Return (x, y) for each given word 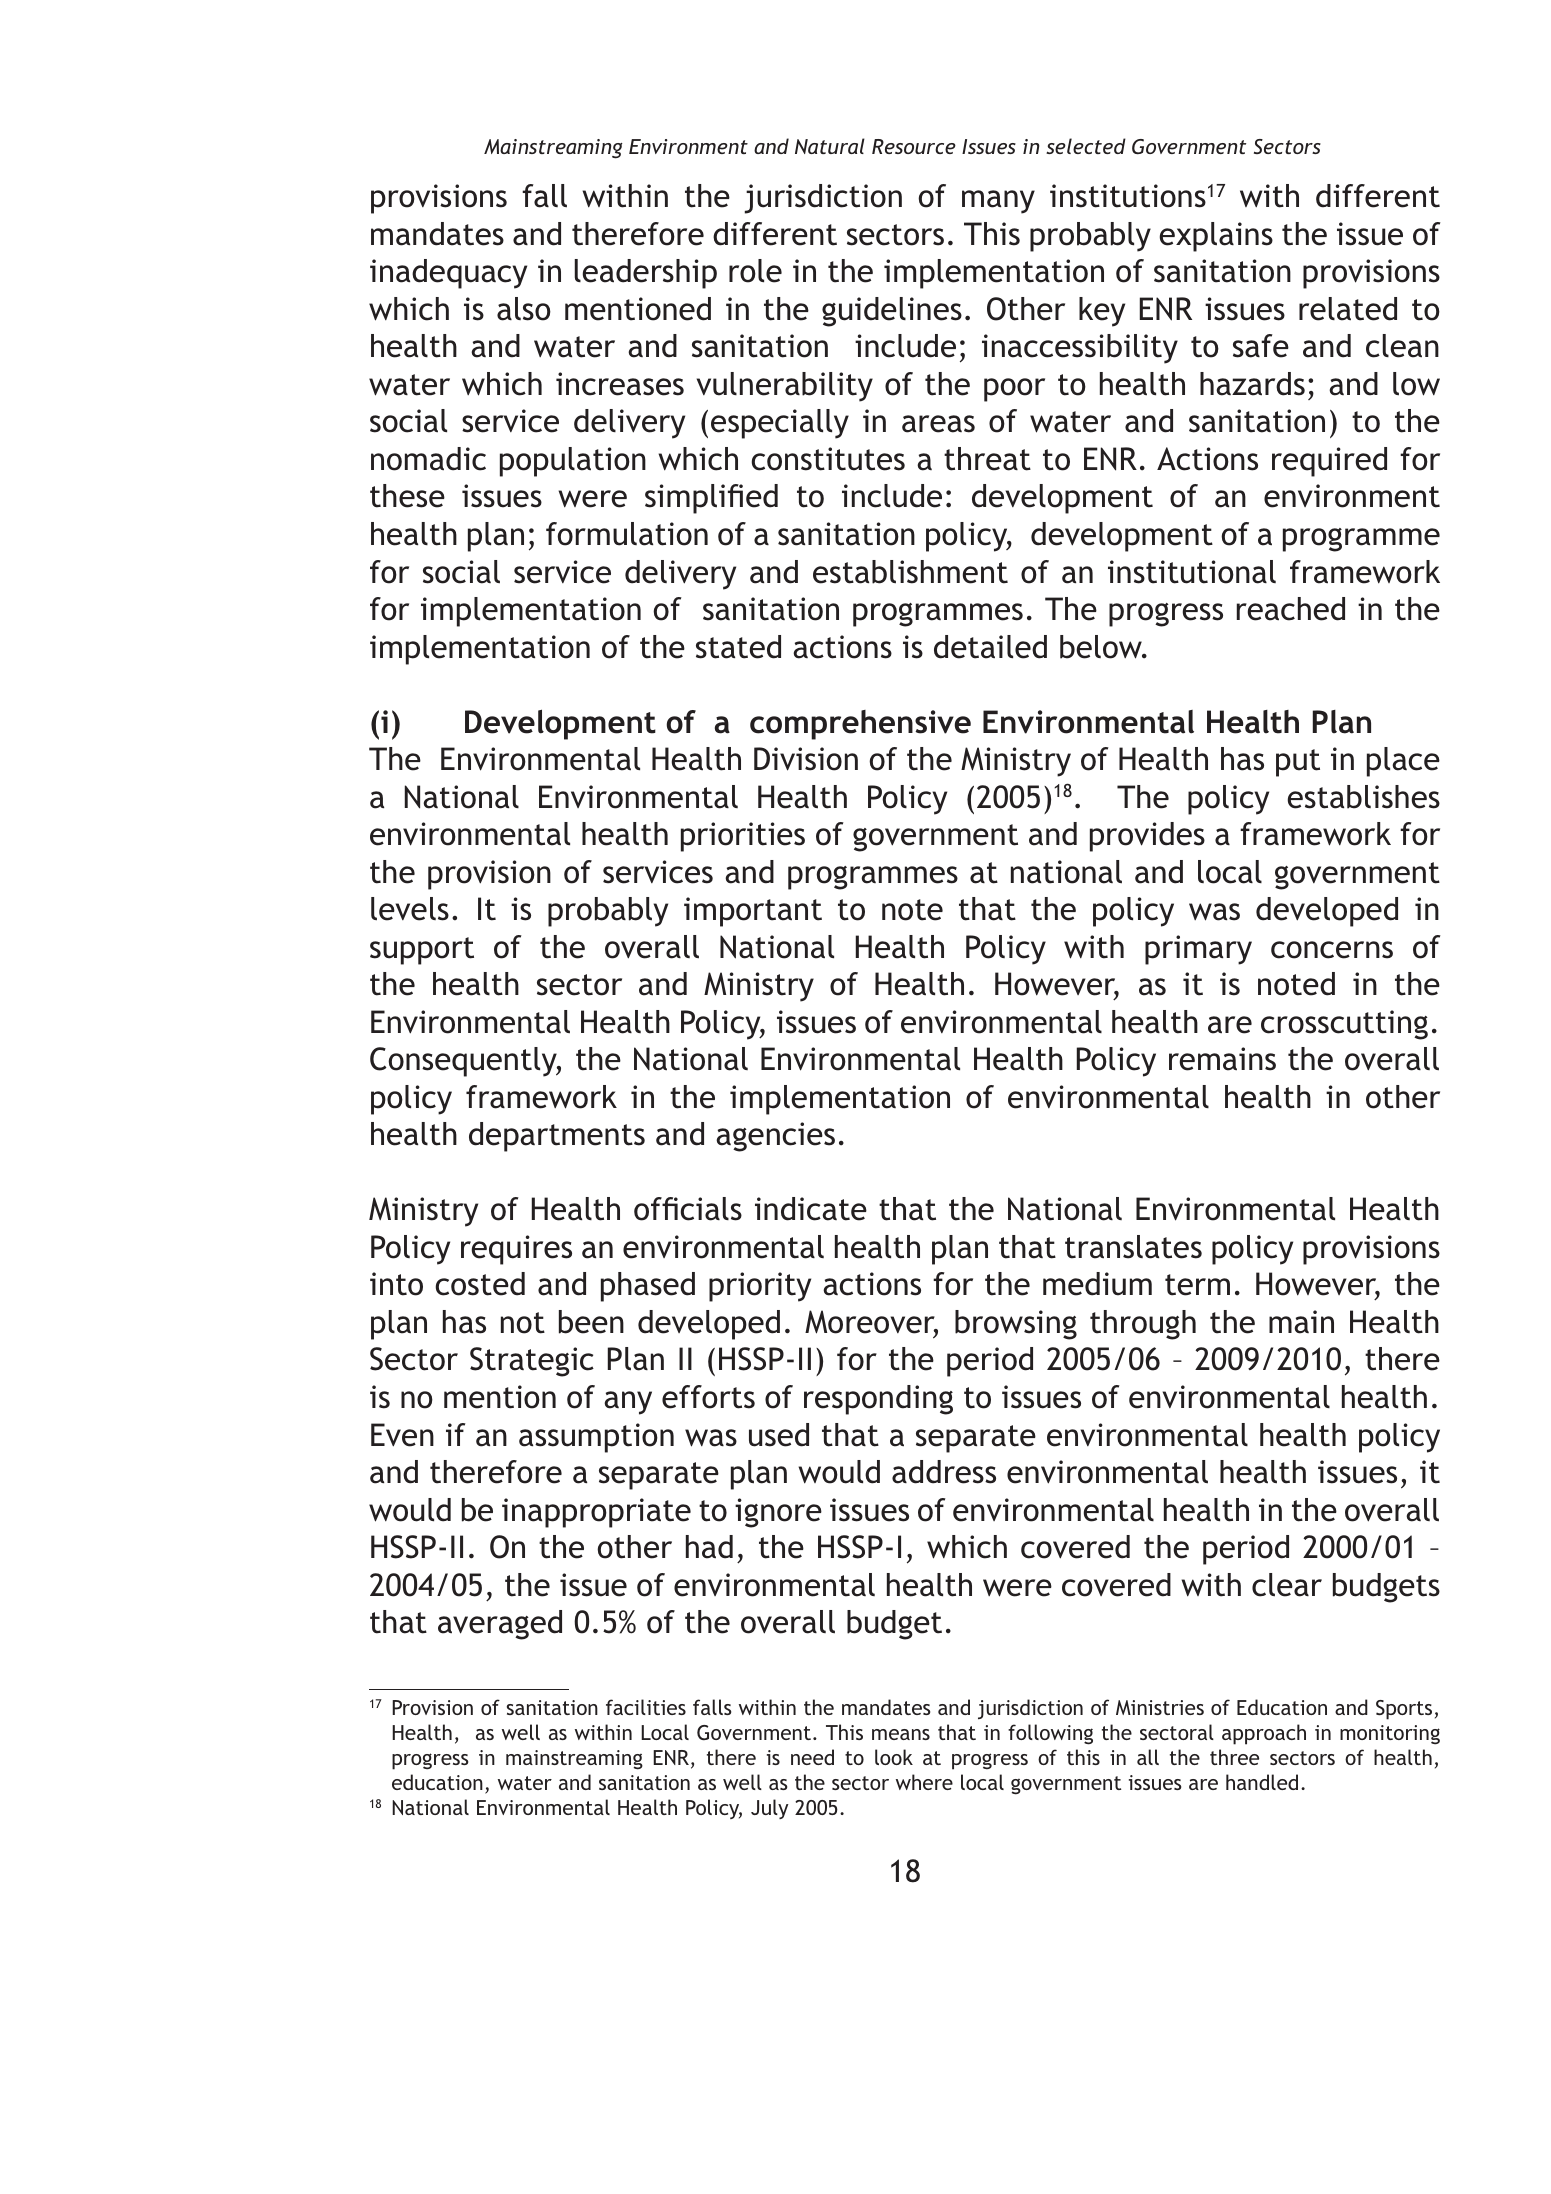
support (422, 951)
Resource (914, 146)
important (753, 912)
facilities (646, 1707)
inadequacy (448, 274)
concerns (1332, 950)
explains (1216, 237)
